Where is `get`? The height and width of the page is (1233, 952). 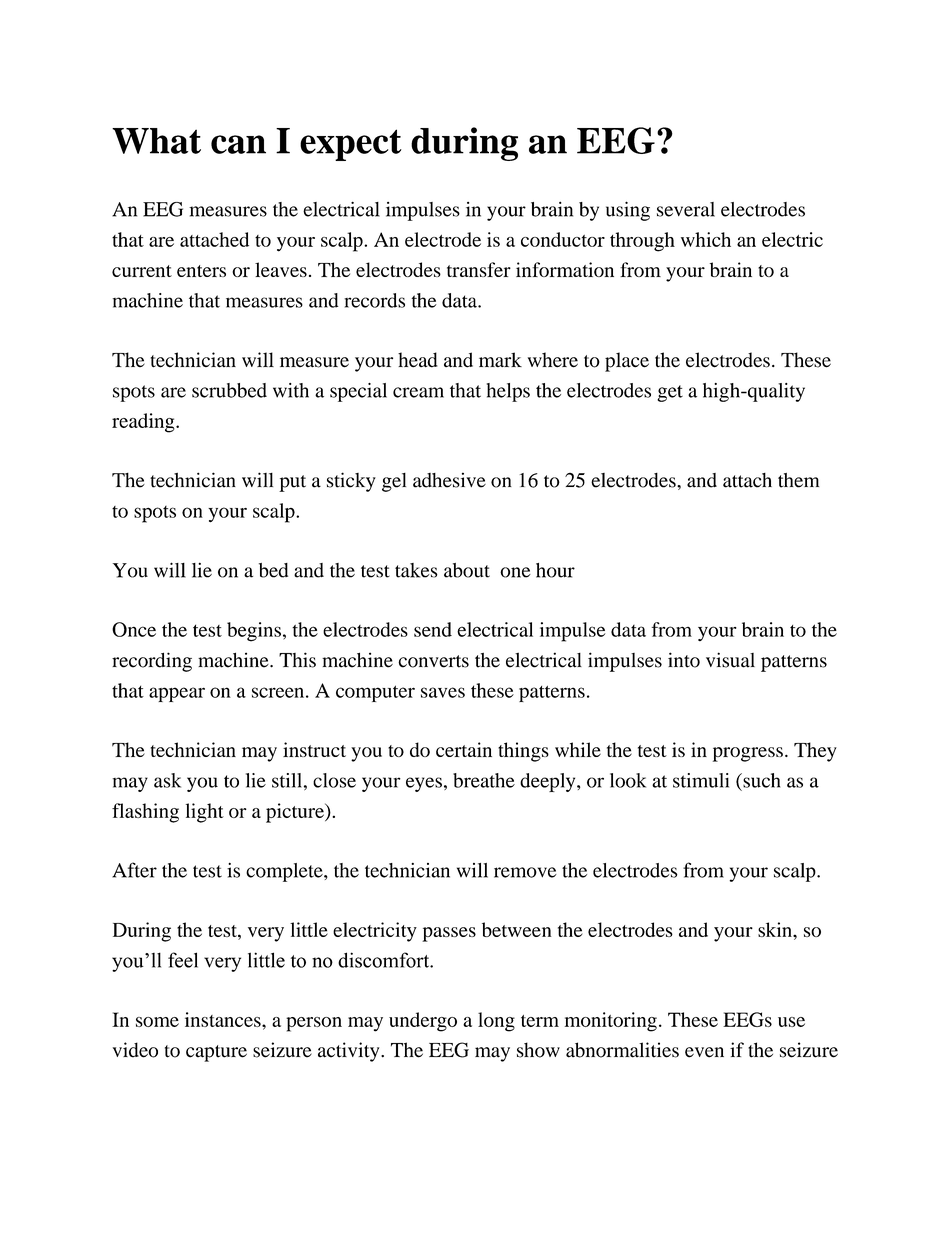
get is located at coordinates (670, 393).
